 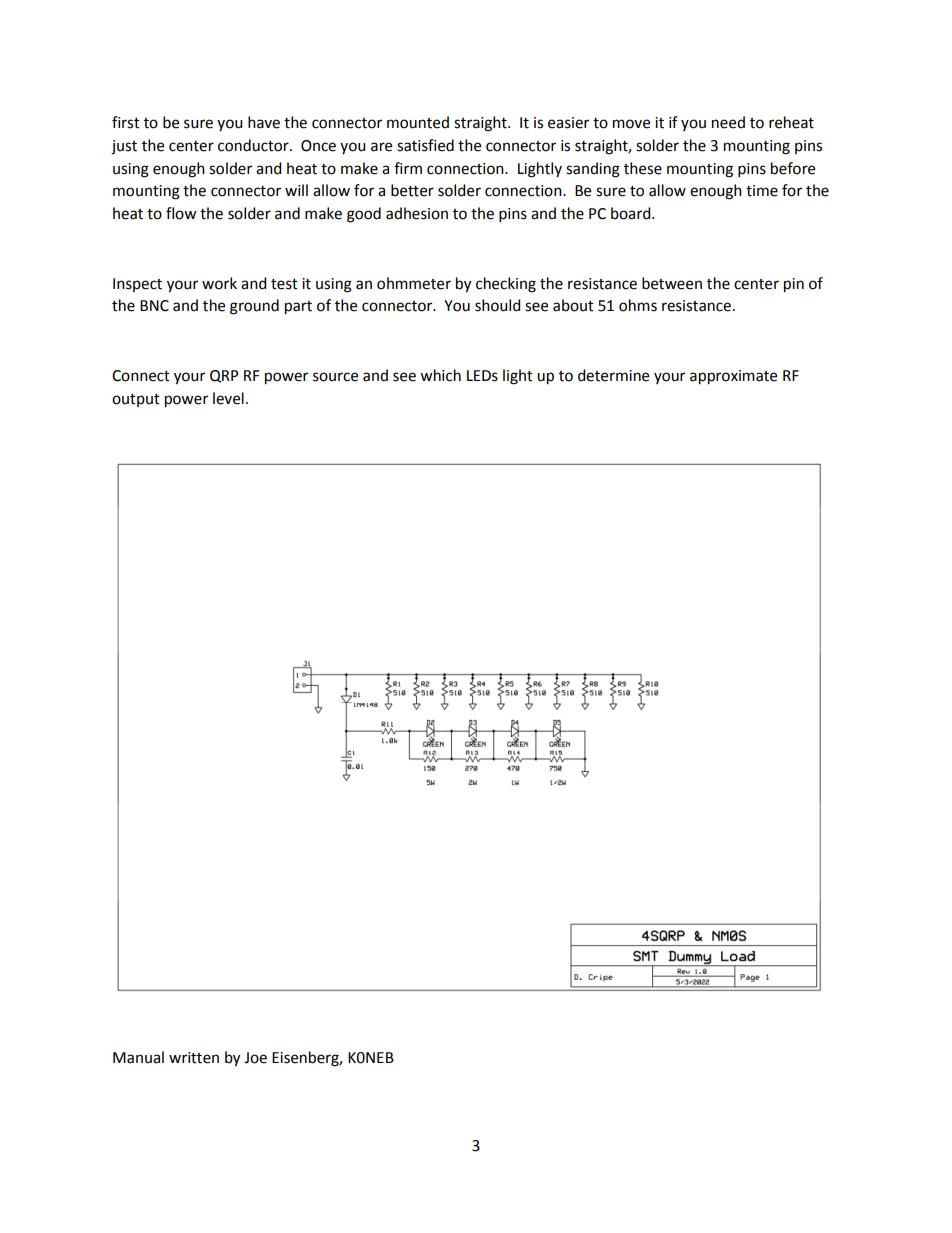 What do you see at coordinates (733, 377) in the image?
I see `approximate` at bounding box center [733, 377].
